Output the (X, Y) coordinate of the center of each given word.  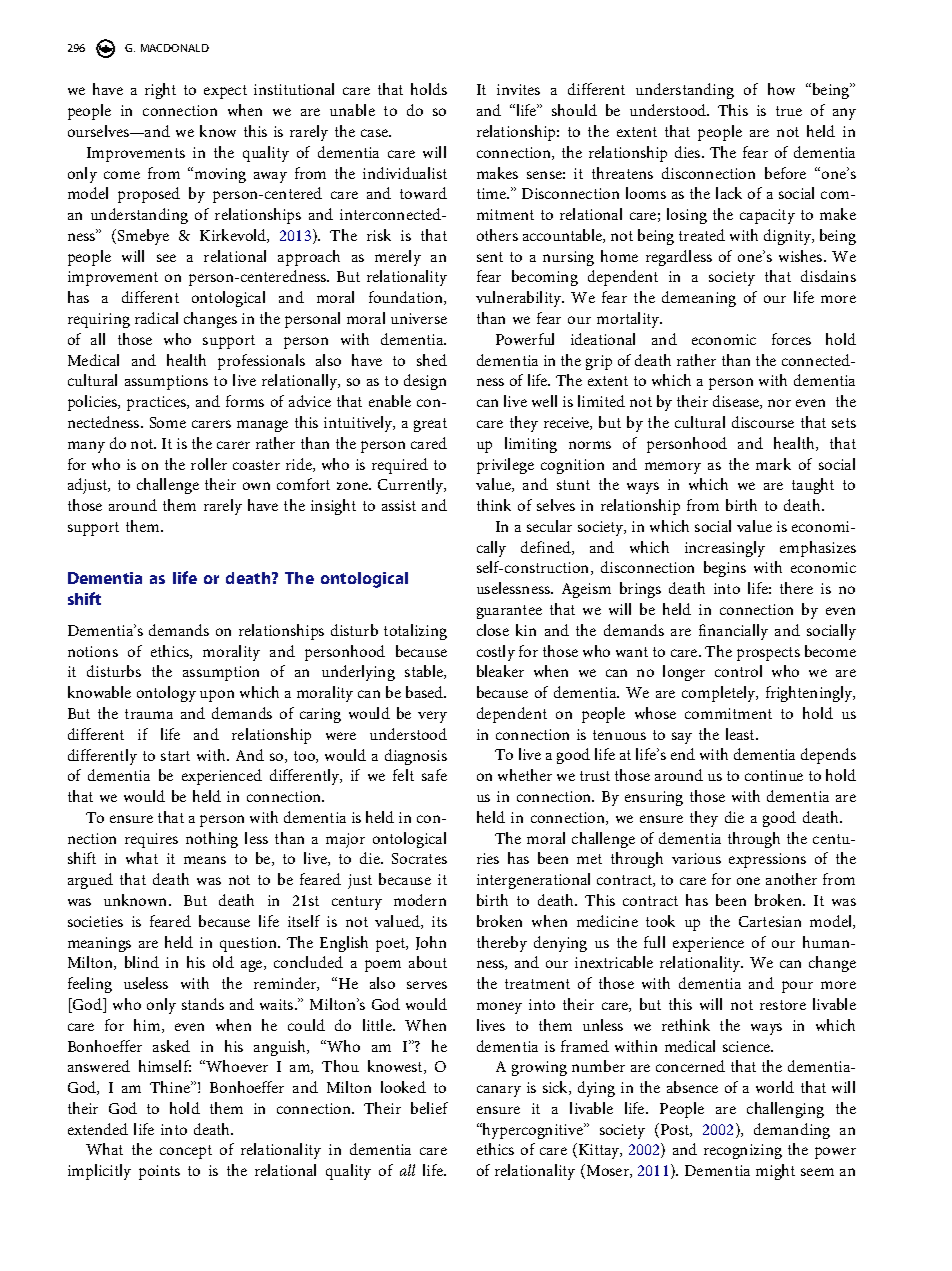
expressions (767, 860)
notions (93, 651)
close (493, 630)
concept (186, 1152)
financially (733, 632)
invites (518, 89)
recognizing (743, 1151)
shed (432, 360)
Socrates (419, 858)
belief (429, 1108)
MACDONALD (175, 48)
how (781, 89)
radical (156, 318)
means (205, 860)
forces (791, 339)
